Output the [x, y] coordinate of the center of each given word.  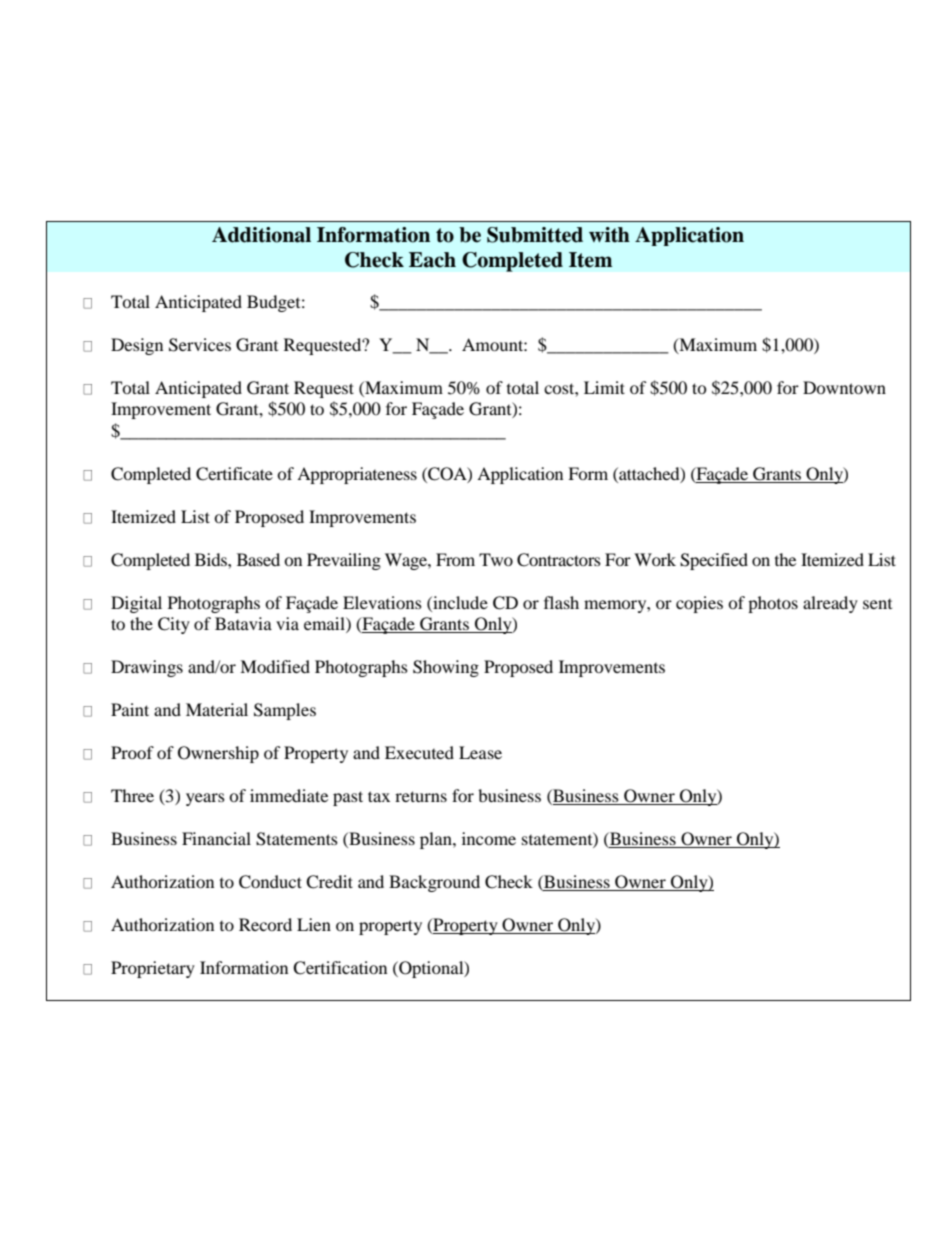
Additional [261, 235]
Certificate [234, 474]
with [609, 235]
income [489, 838]
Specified [714, 561]
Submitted [535, 235]
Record [265, 924]
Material [217, 709]
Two [496, 559]
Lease [480, 752]
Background [434, 883]
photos [773, 604]
